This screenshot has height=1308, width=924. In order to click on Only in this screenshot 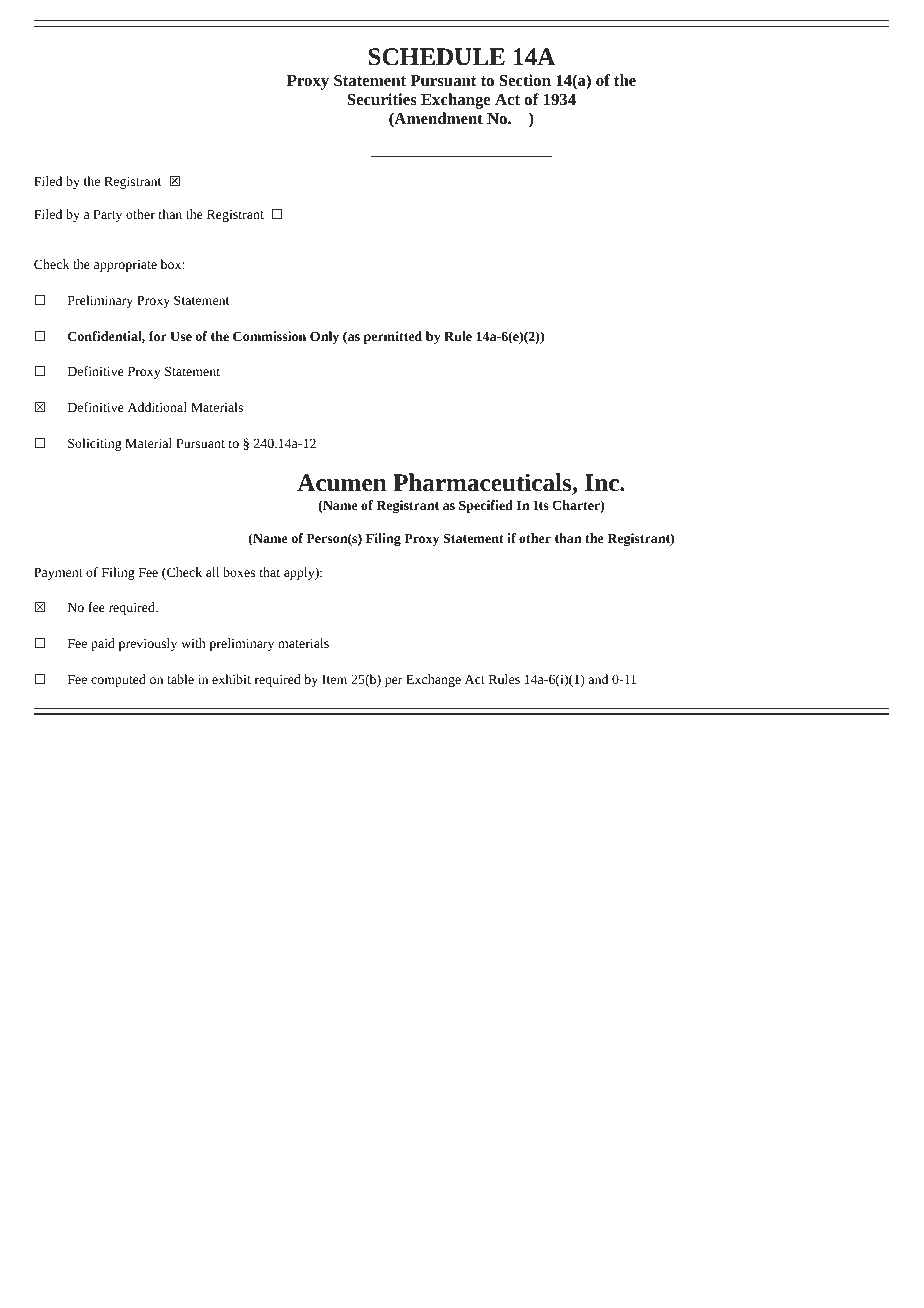, I will do `click(324, 337)`.
